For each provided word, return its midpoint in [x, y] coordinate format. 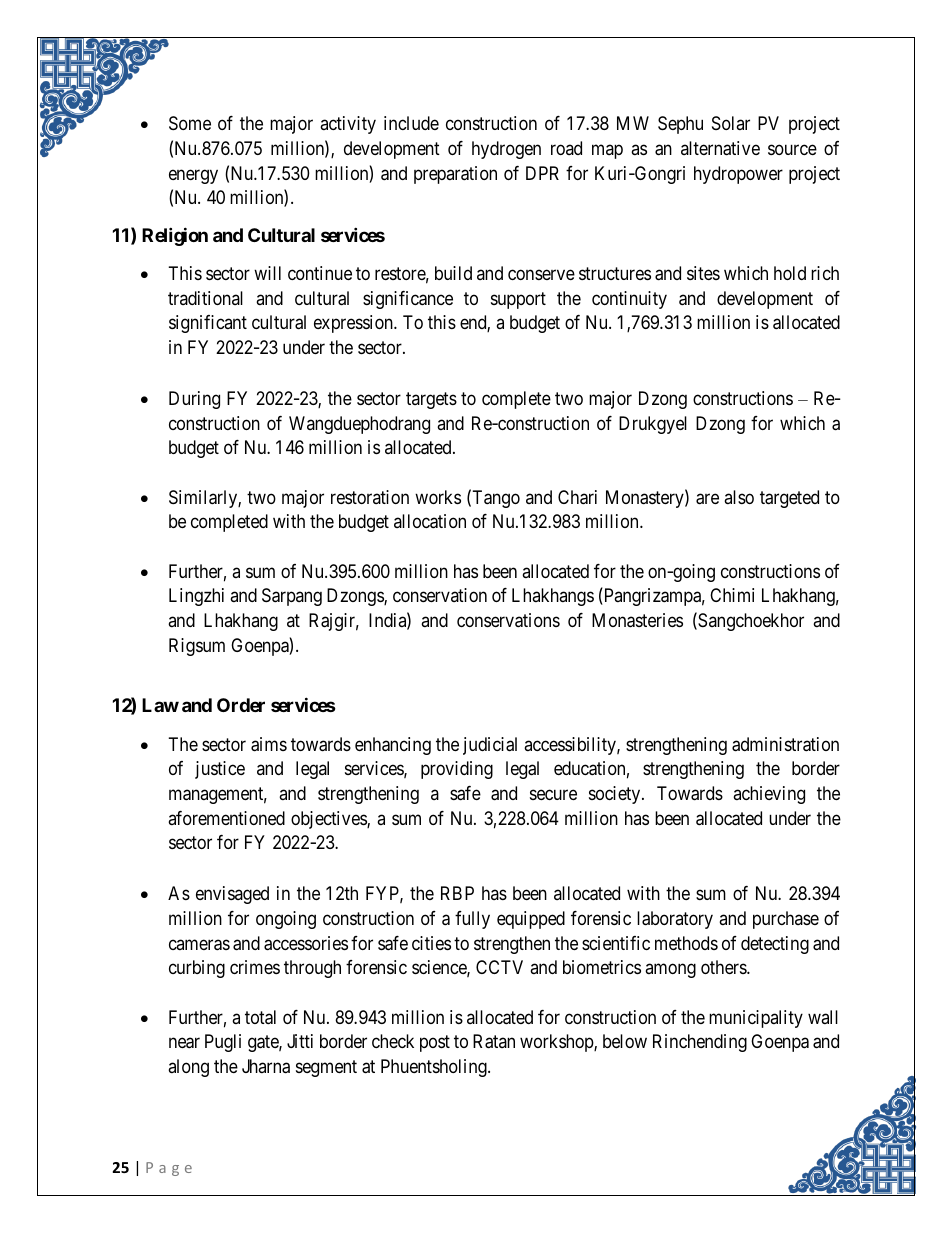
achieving [769, 795]
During [194, 400]
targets [431, 400]
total [260, 1017]
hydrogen [506, 150]
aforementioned [226, 818]
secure [553, 794]
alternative [720, 148]
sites [703, 273]
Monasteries [637, 620]
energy [193, 176]
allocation [430, 521]
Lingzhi [196, 597]
